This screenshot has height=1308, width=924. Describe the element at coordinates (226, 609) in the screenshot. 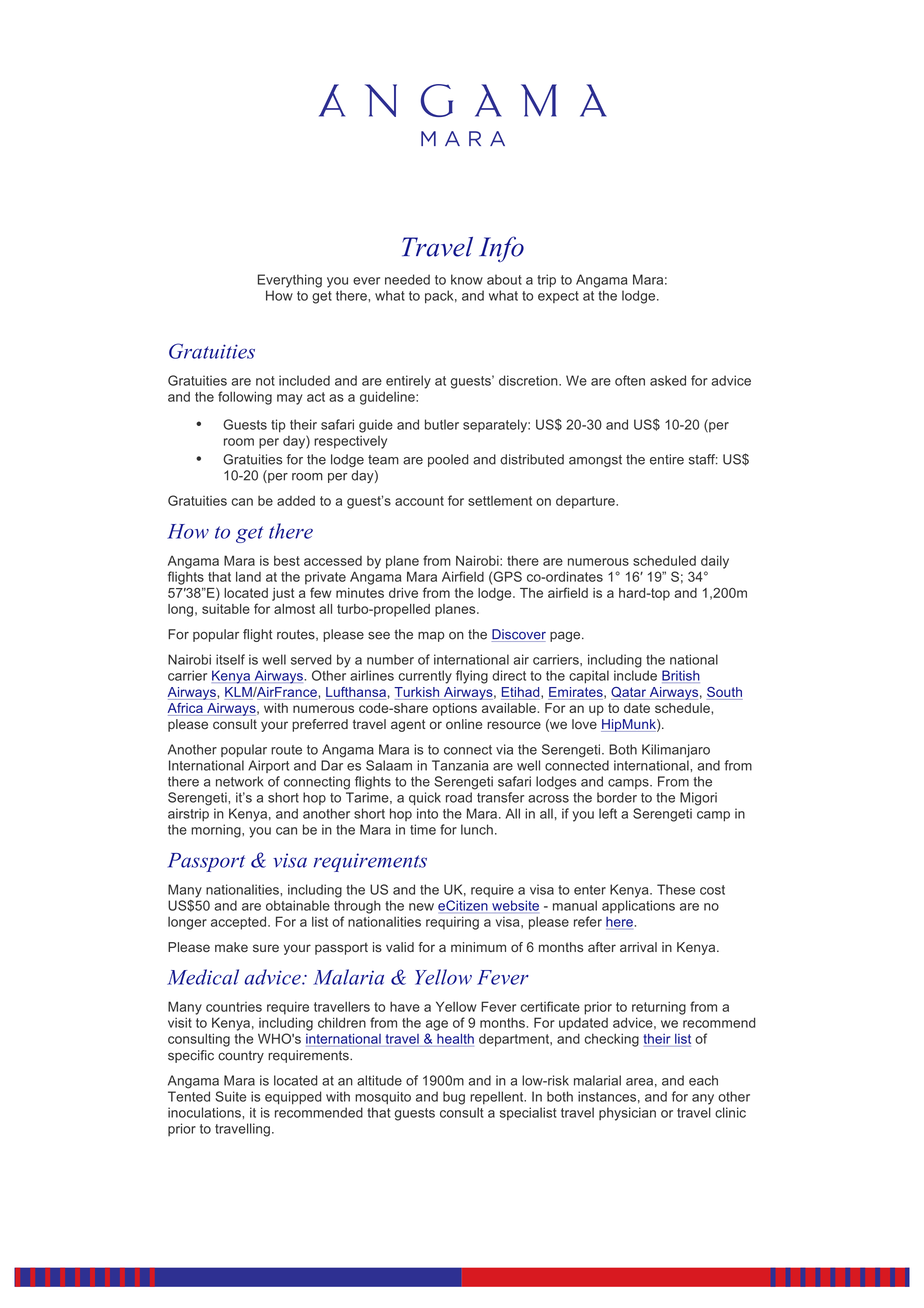

I see `suitable` at that location.
